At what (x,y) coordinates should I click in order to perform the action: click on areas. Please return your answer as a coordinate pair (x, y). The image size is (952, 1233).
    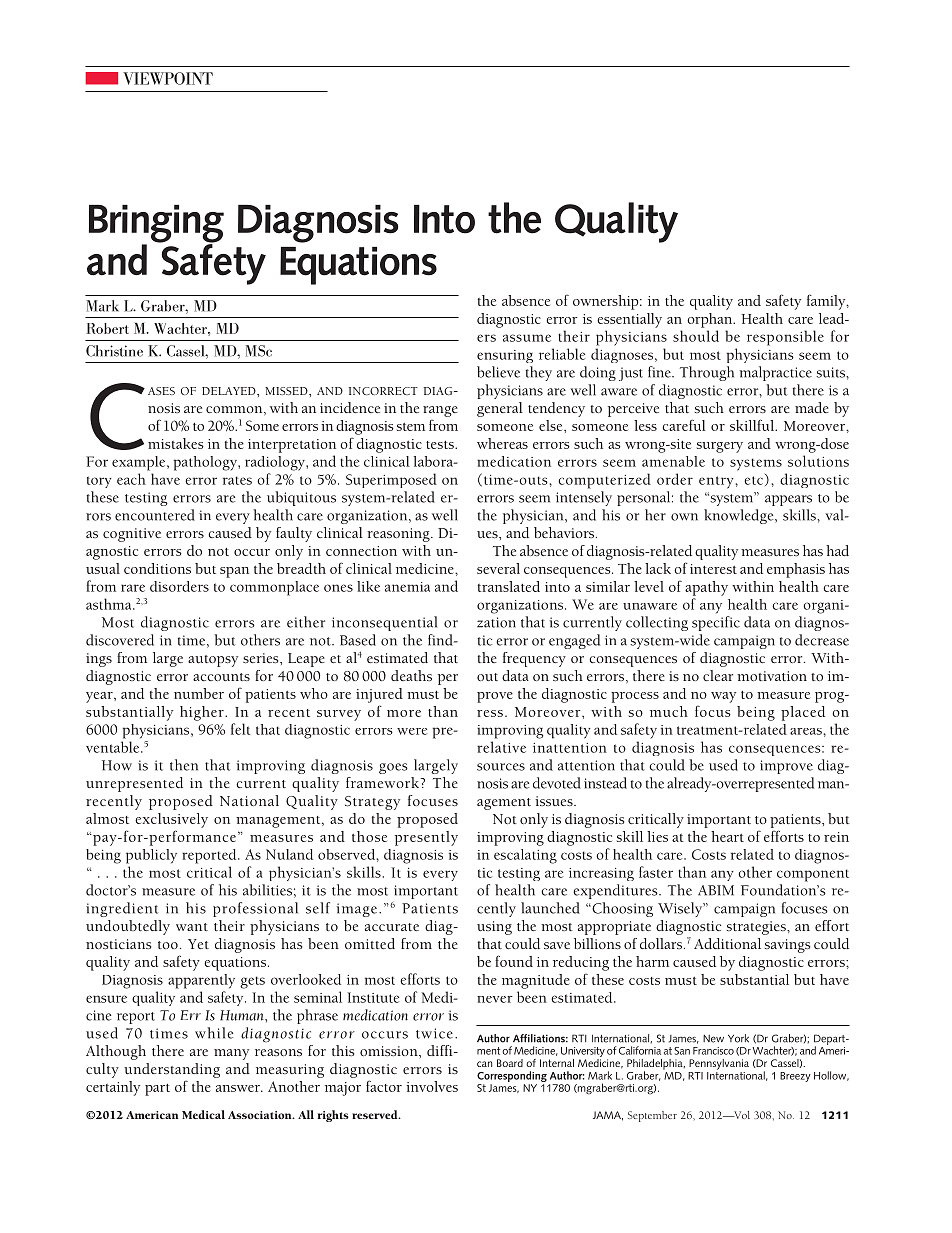
    Looking at the image, I should click on (806, 731).
